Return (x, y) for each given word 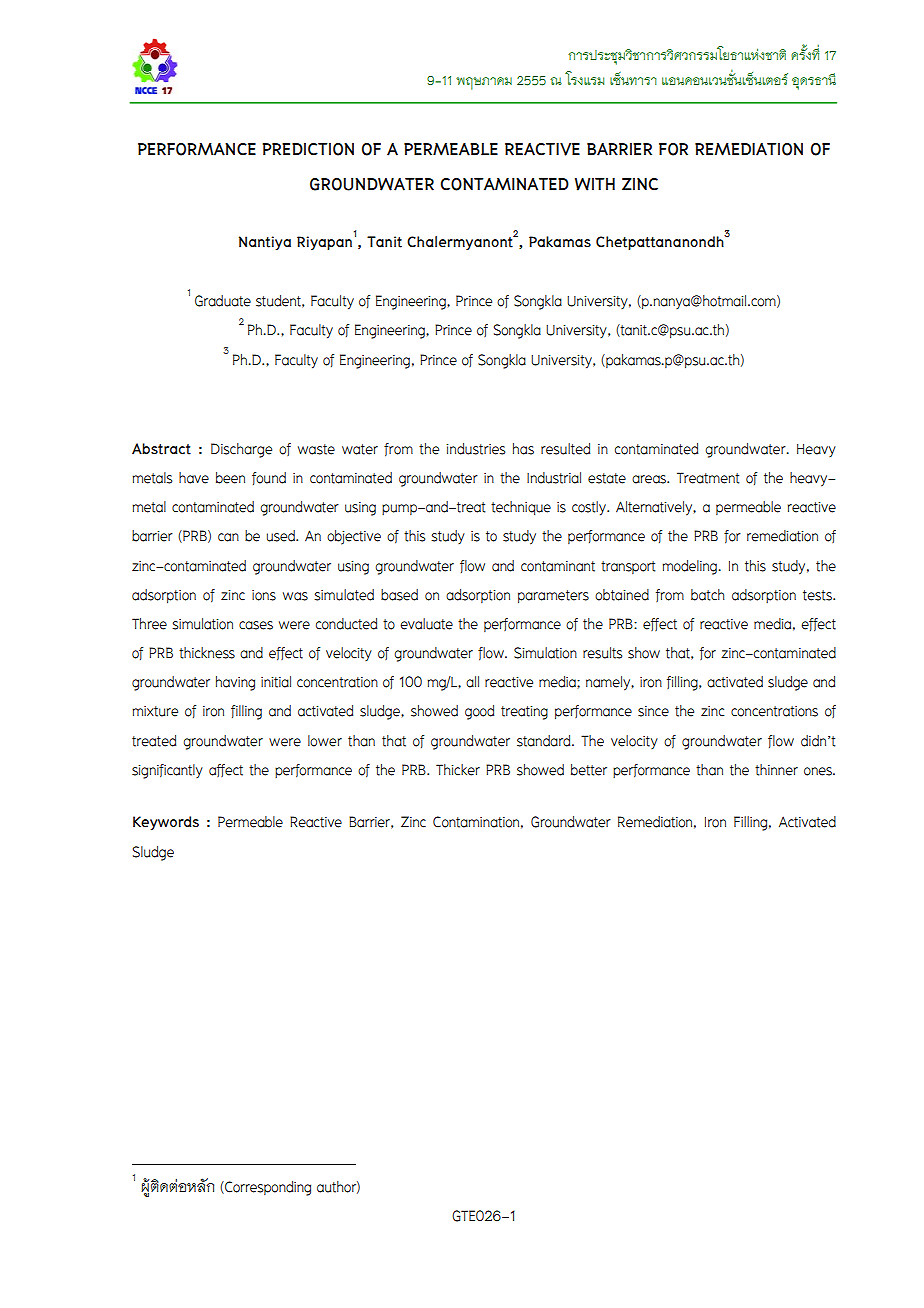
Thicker (458, 770)
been (230, 478)
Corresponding (267, 1188)
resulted (565, 449)
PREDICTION (308, 149)
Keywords (166, 823)
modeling (691, 567)
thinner (776, 770)
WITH (595, 184)
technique (521, 508)
